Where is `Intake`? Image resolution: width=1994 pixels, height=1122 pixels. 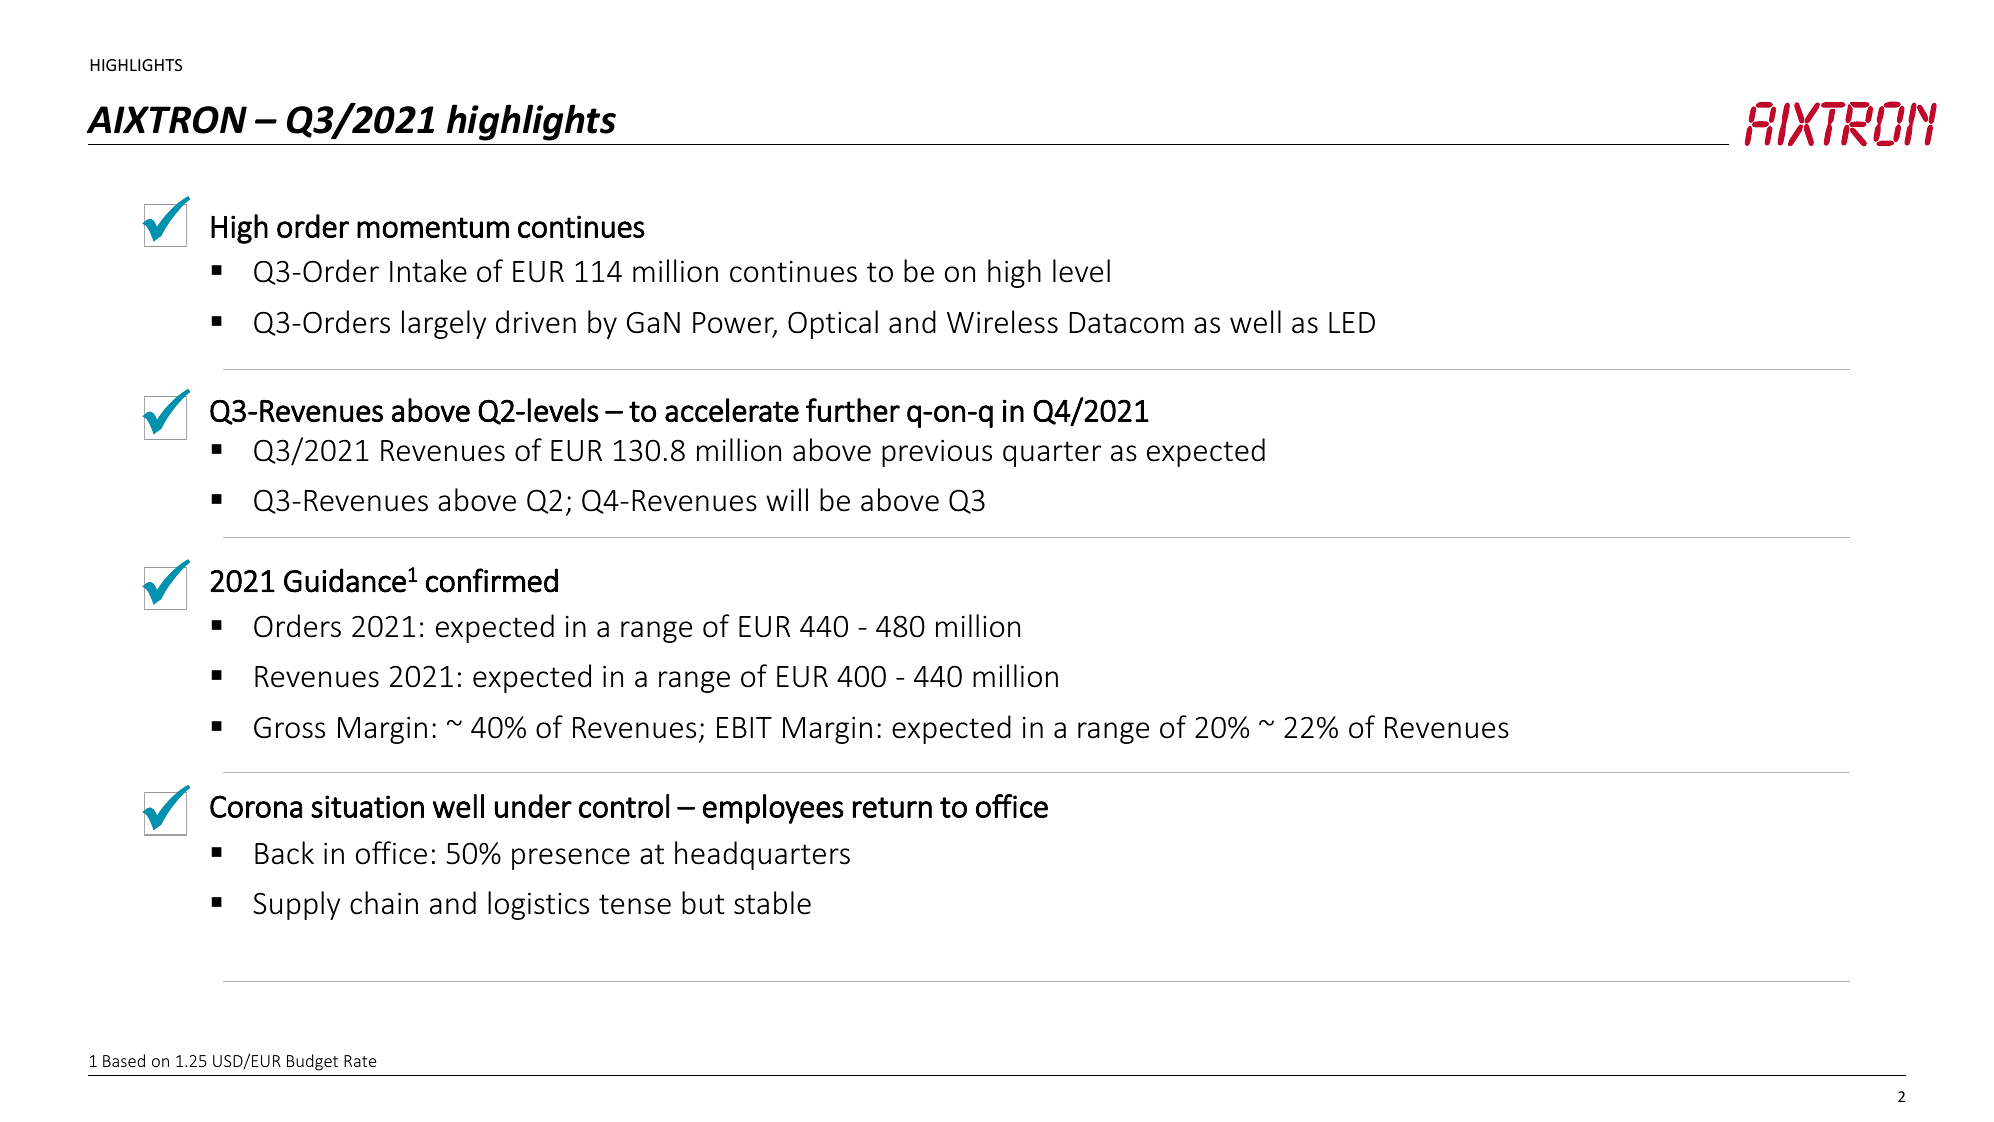 Intake is located at coordinates (428, 271).
